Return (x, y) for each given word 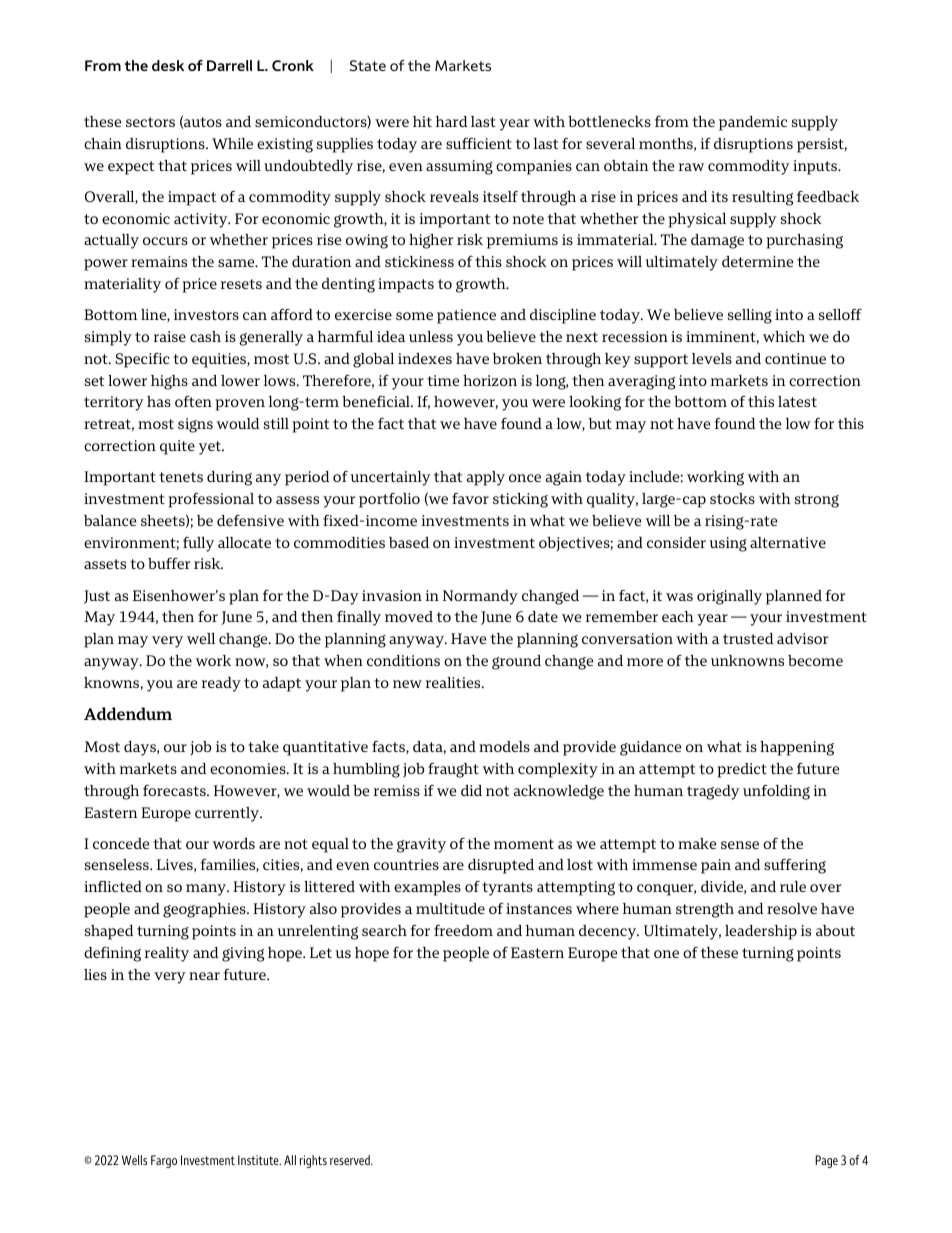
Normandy (480, 597)
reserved (351, 1160)
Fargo (164, 1161)
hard (452, 121)
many (207, 890)
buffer (169, 563)
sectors (150, 122)
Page (826, 1161)
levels (712, 358)
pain (716, 866)
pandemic (753, 123)
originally (729, 597)
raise (170, 336)
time (443, 380)
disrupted (501, 866)
